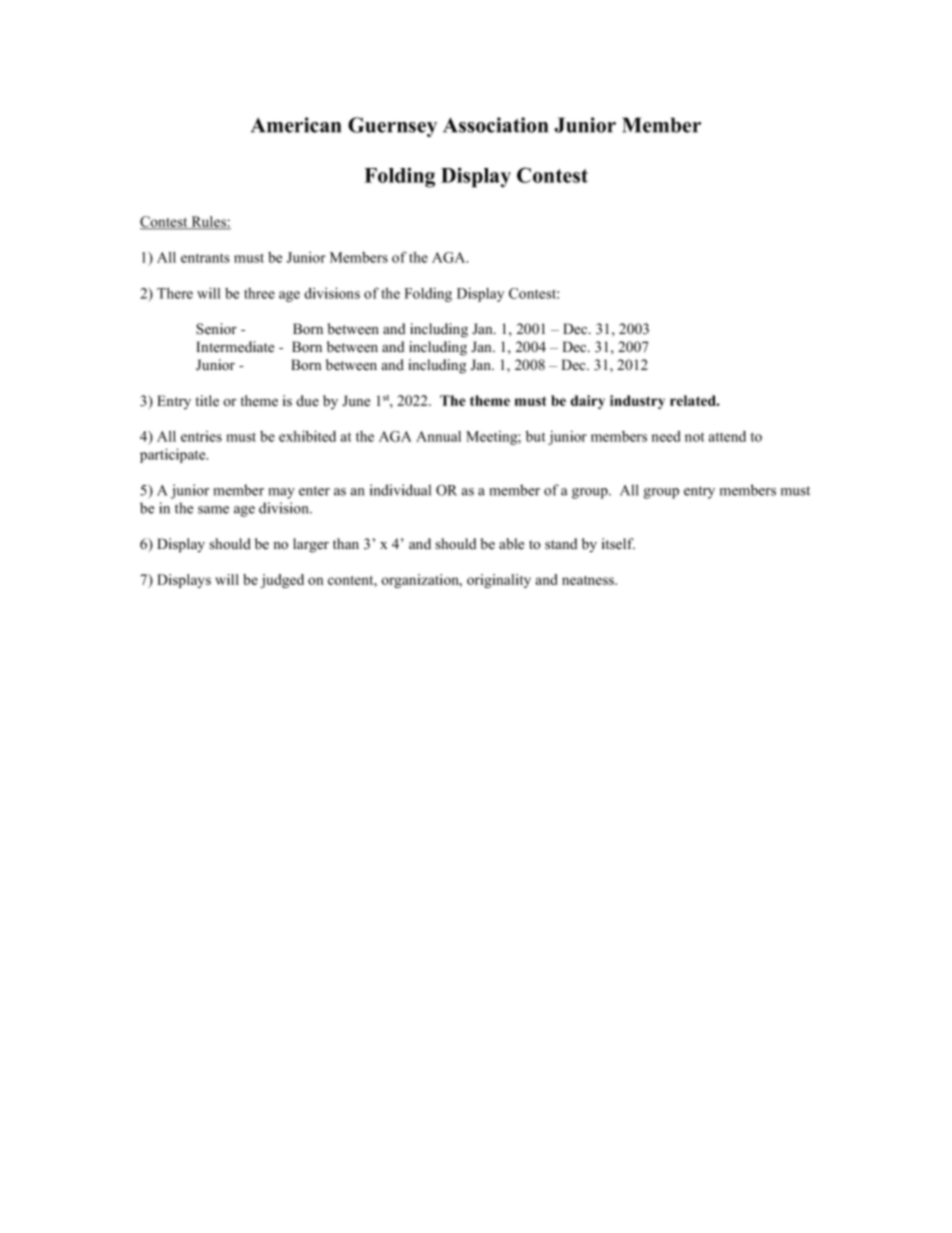 The width and height of the screenshot is (952, 1233). Describe the element at coordinates (495, 125) in the screenshot. I see `Association` at that location.
